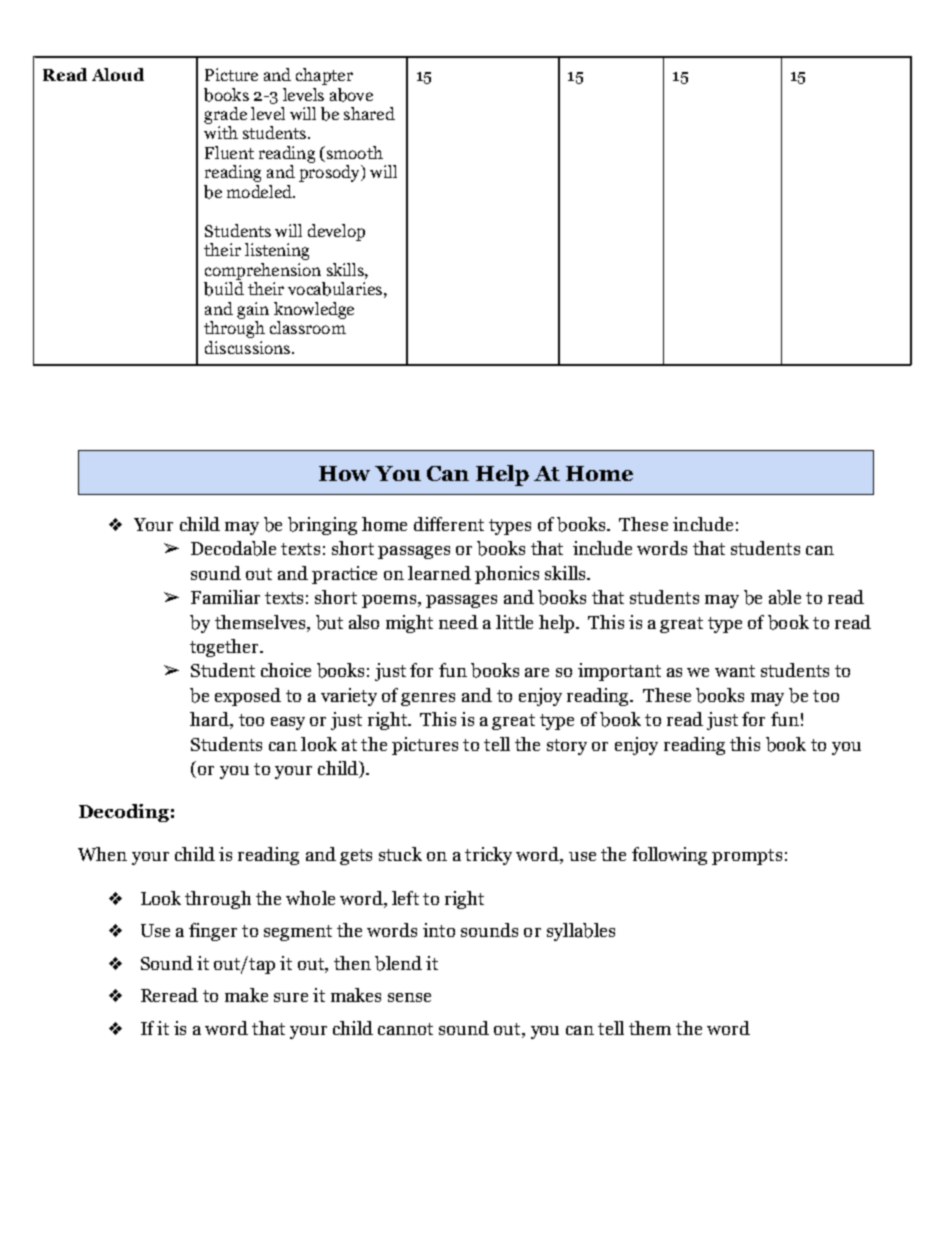 This document has width=952, height=1233. I want to click on genres, so click(428, 699).
